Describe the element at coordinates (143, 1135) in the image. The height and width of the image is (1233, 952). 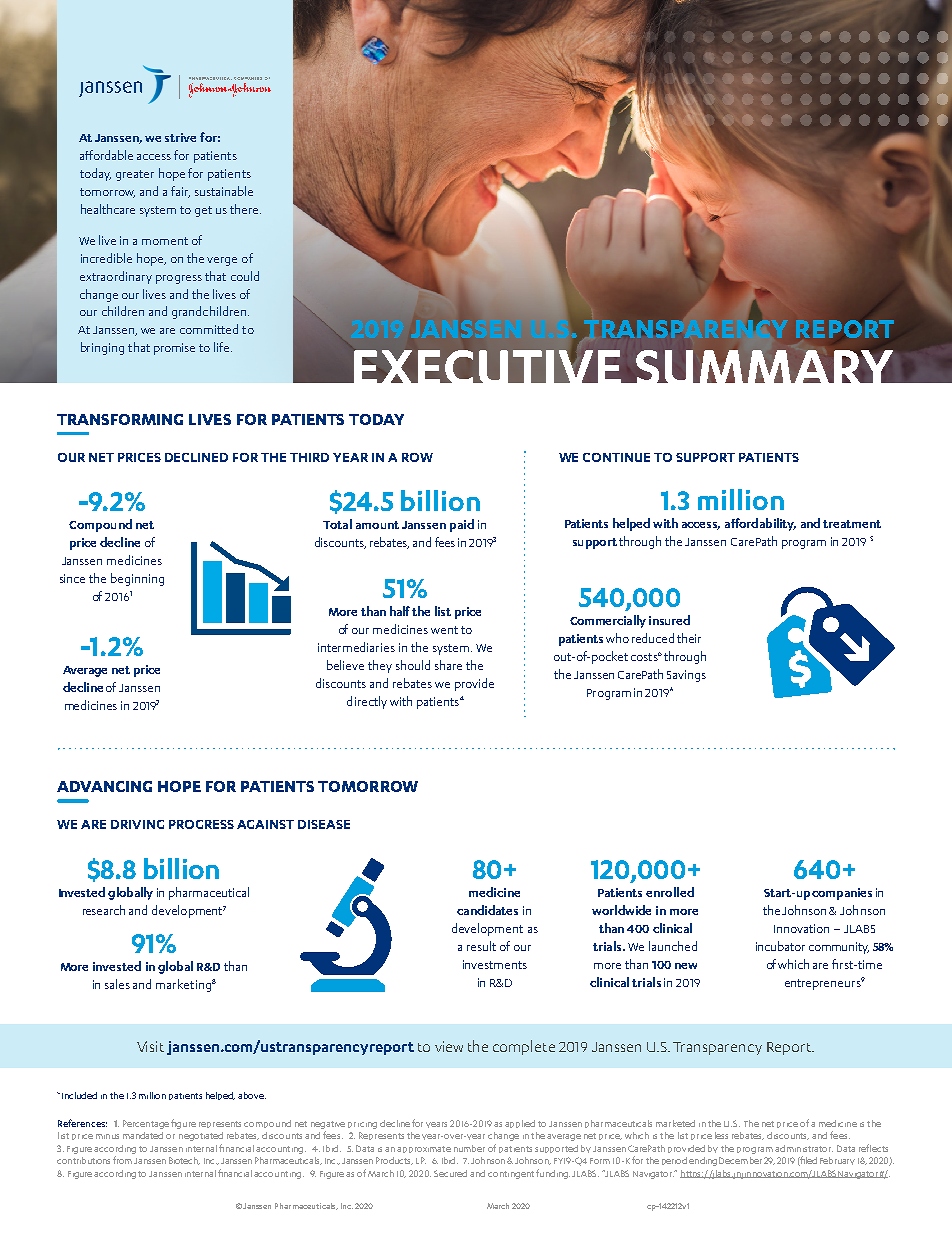
I see `mandated` at that location.
